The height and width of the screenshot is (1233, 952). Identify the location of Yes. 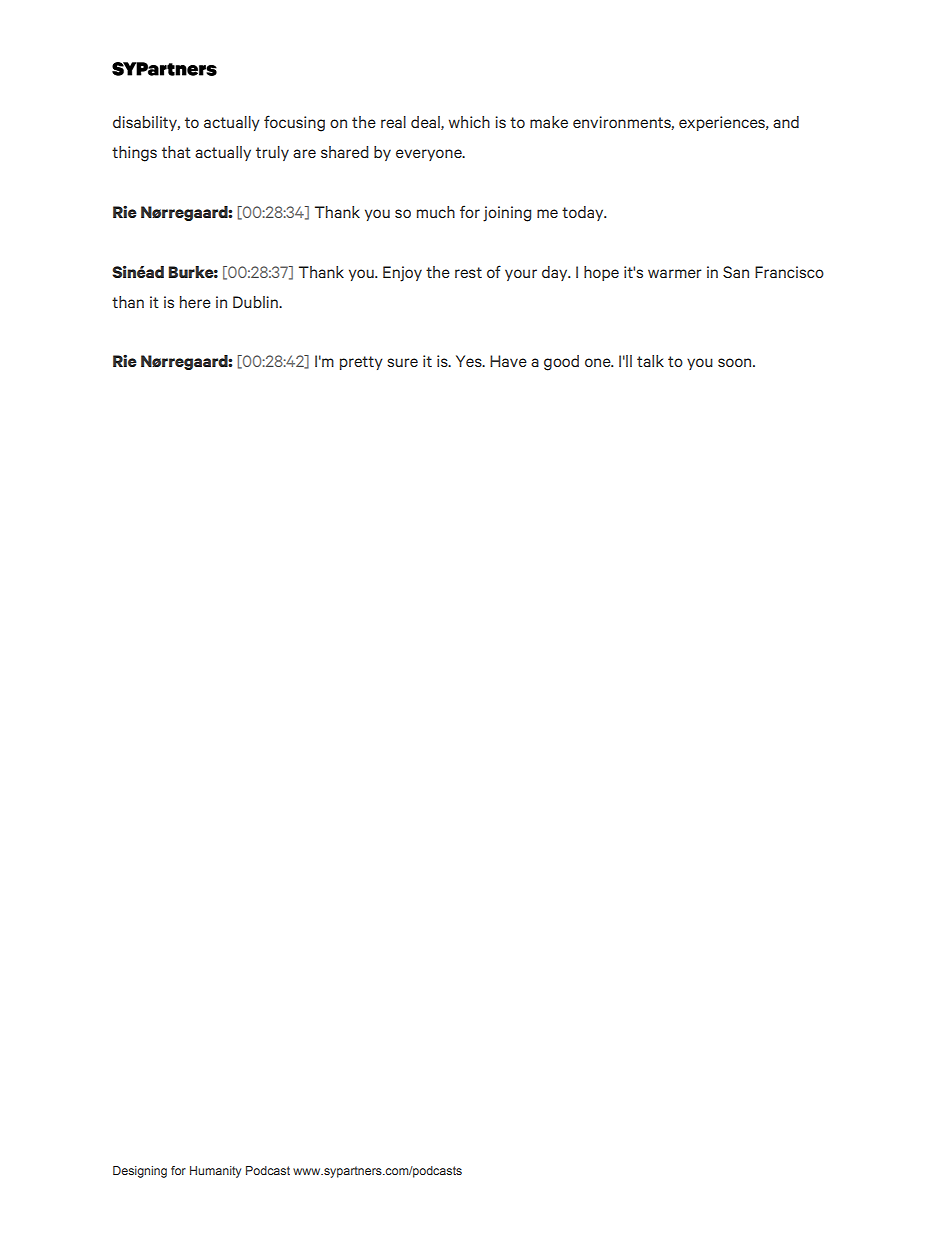
(470, 361).
